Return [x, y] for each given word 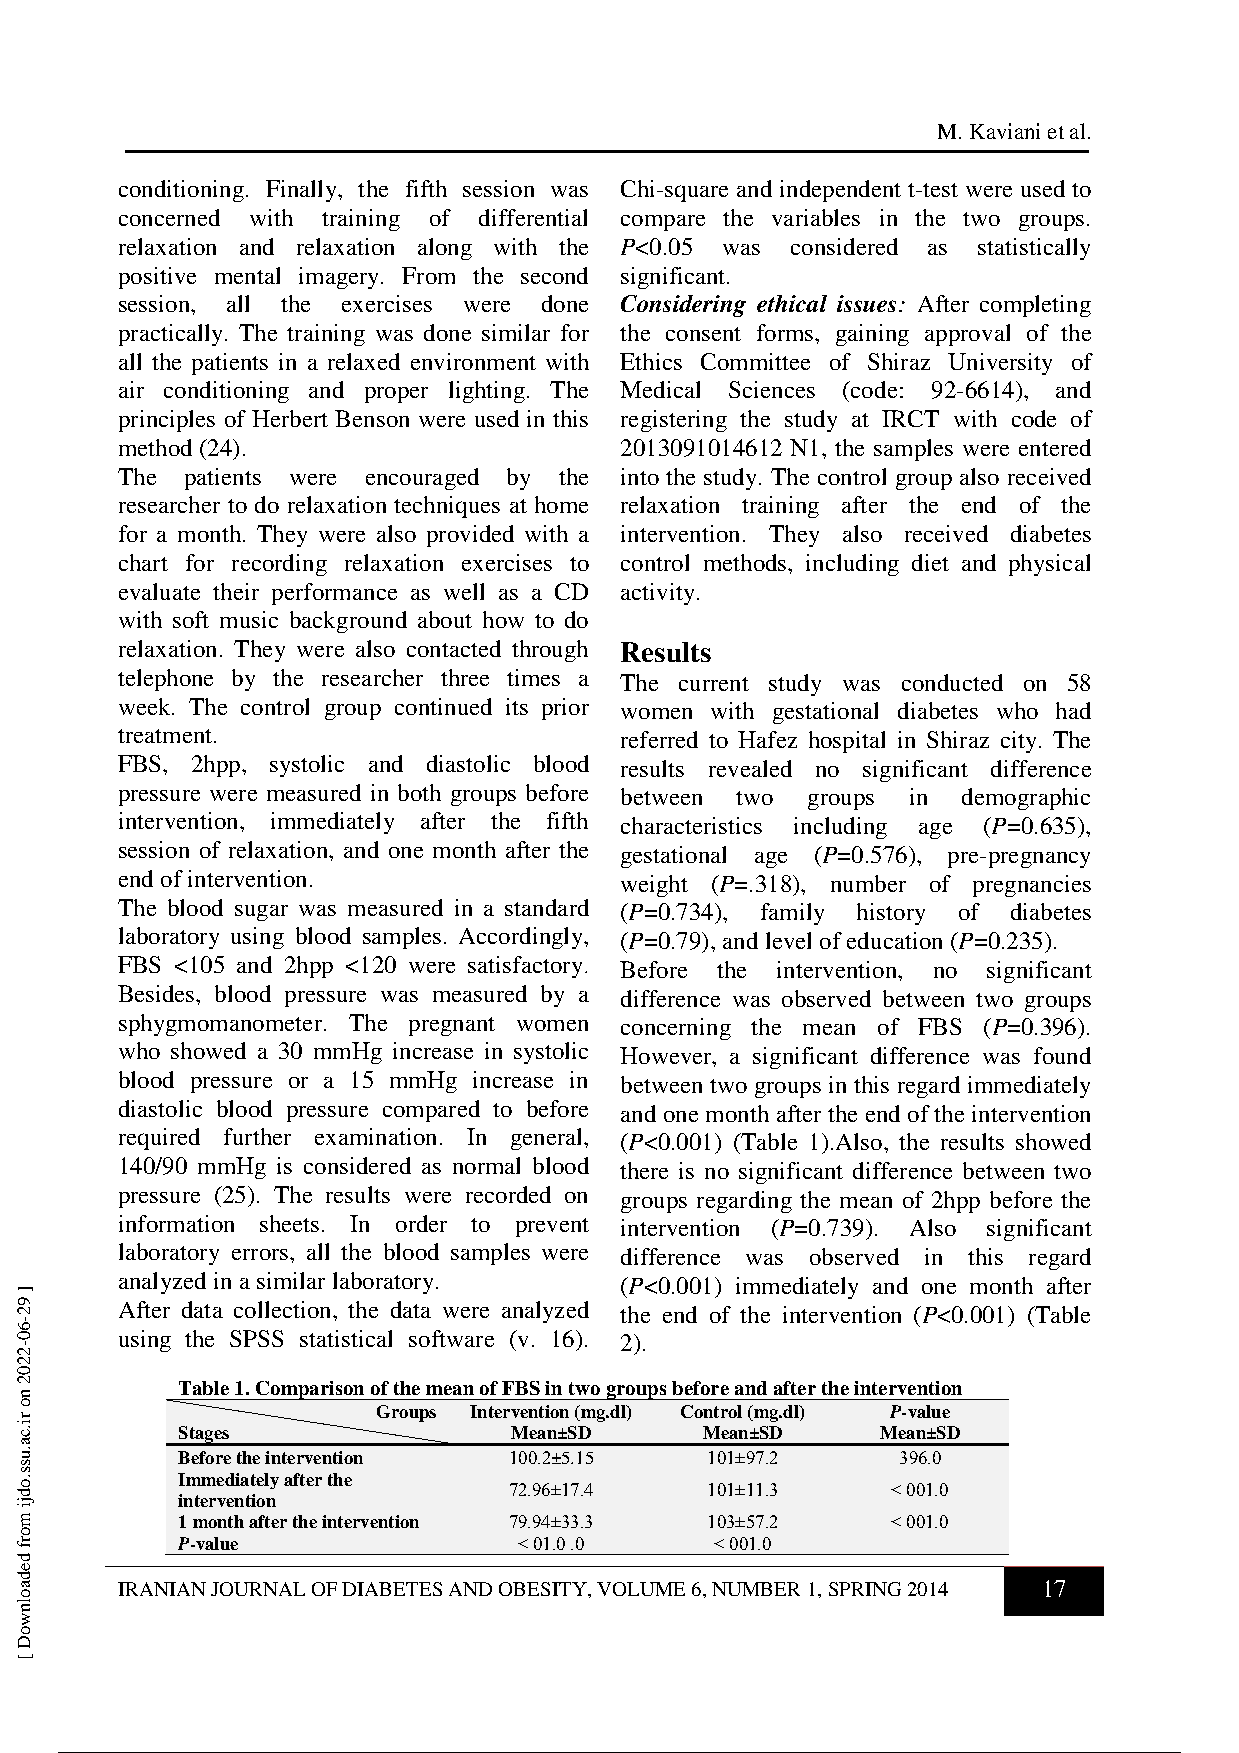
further [257, 1136]
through [550, 651]
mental [247, 275]
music [249, 619]
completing [1035, 306]
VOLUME [641, 1589]
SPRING [865, 1589]
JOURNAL [258, 1589]
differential [533, 217]
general [548, 1139]
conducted [952, 682]
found [1062, 1055]
